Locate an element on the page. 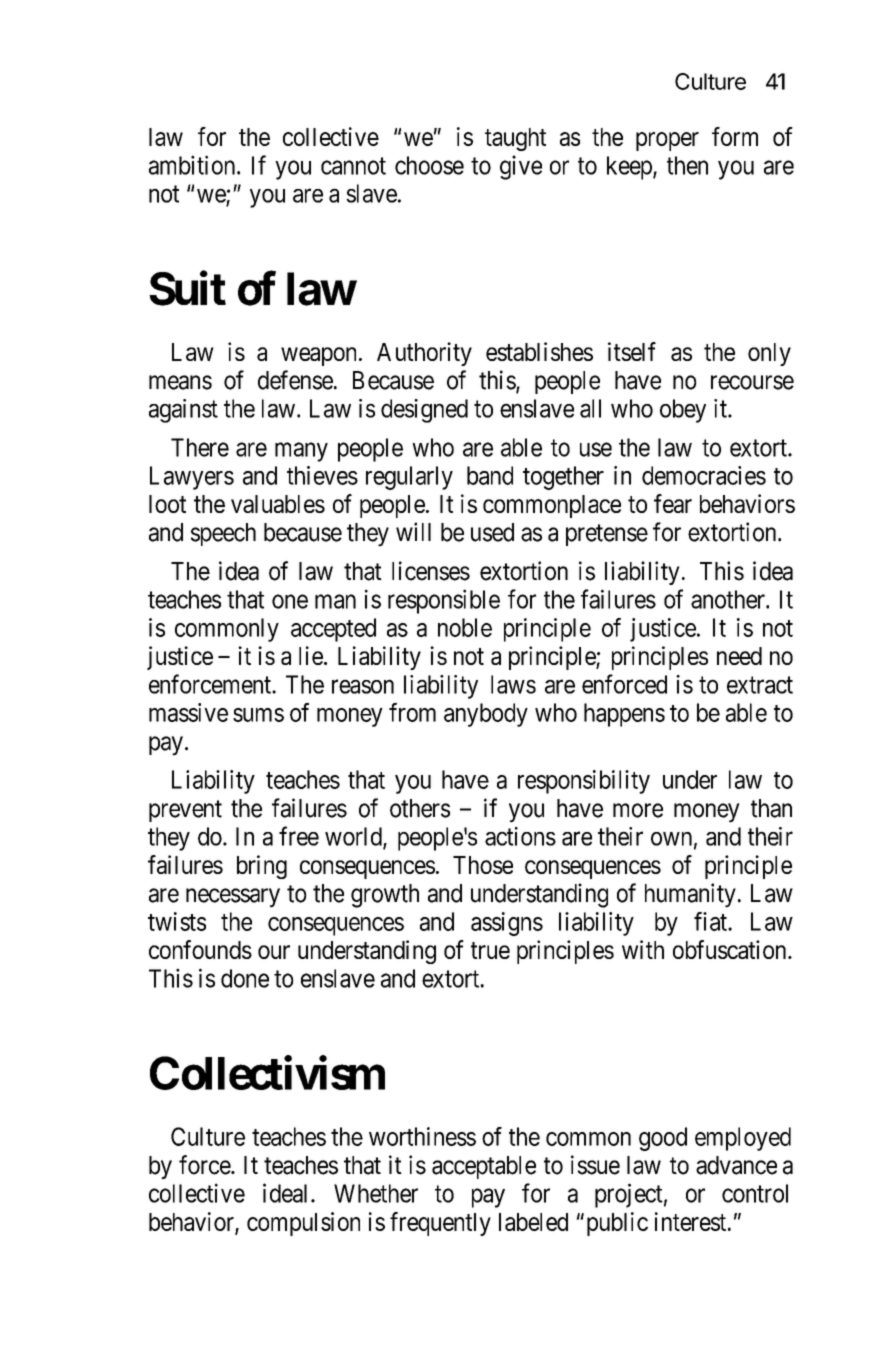  choose is located at coordinates (429, 165).
